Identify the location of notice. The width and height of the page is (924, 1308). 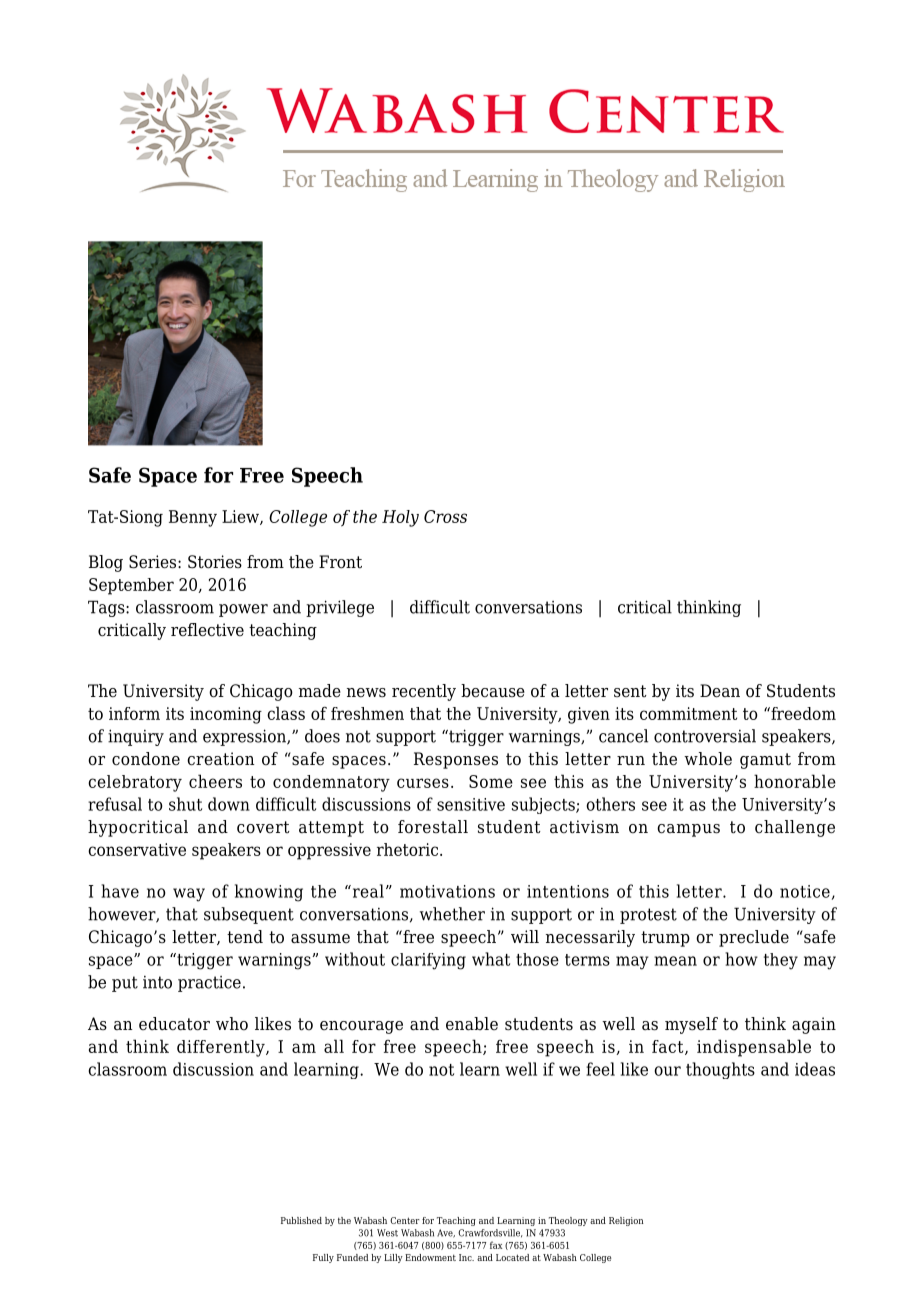
(805, 891).
